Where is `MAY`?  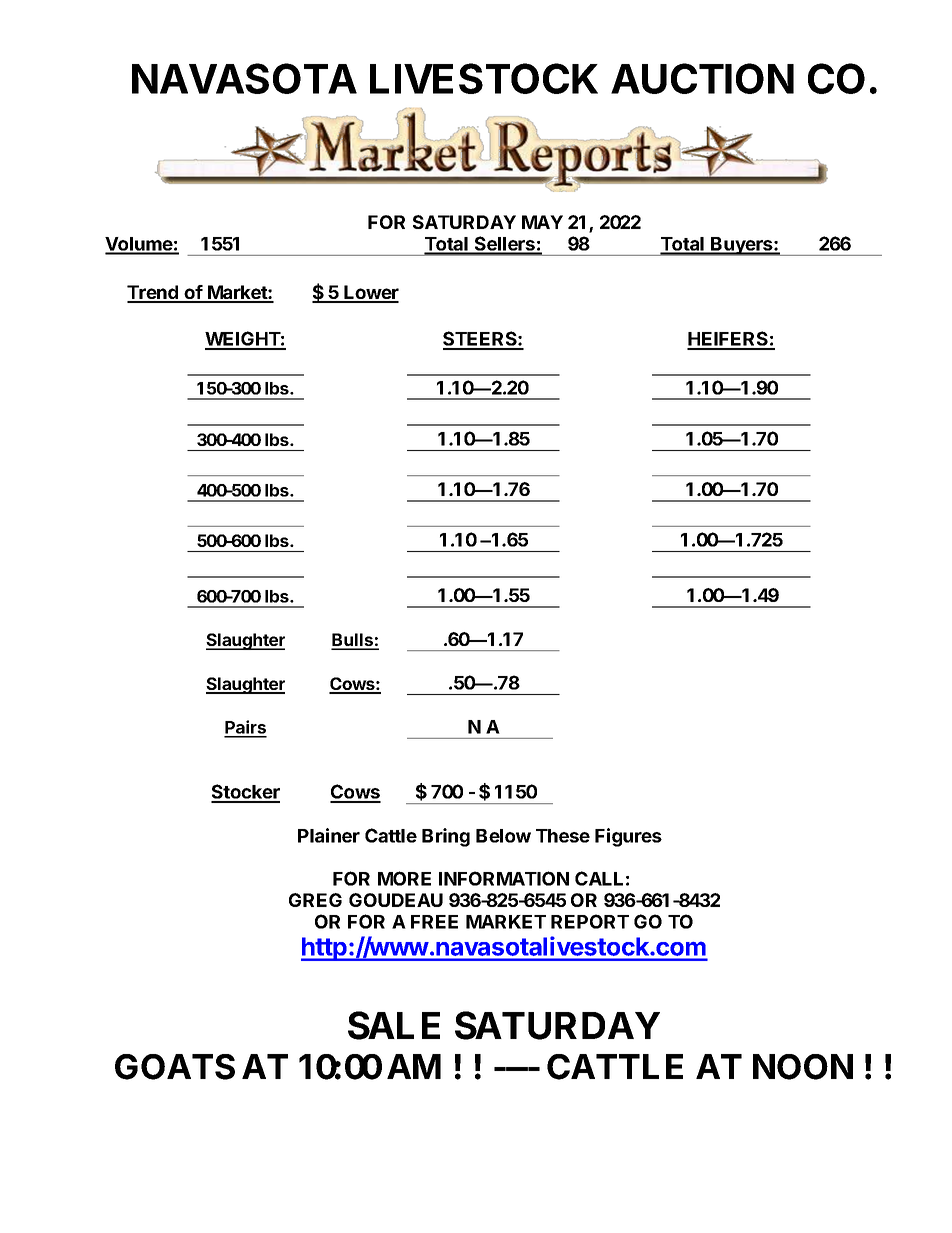
MAY is located at coordinates (542, 222).
